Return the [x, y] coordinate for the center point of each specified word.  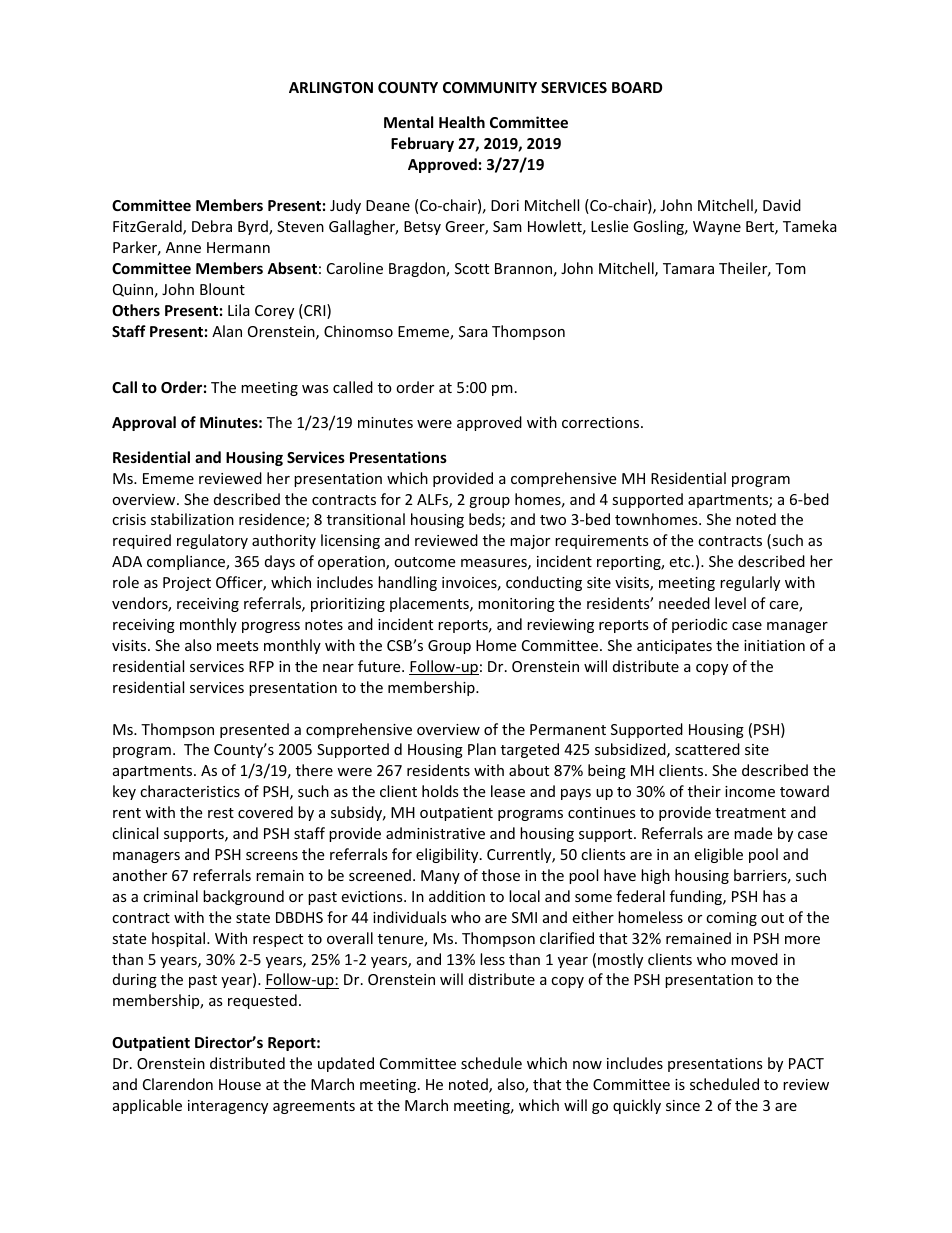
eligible [718, 855]
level [730, 603]
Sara [473, 331]
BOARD [637, 87]
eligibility [448, 855]
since [683, 1105]
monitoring [516, 605]
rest [221, 813]
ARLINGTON [331, 87]
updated [346, 1064]
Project [187, 584]
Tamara [688, 268]
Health [462, 122]
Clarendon [178, 1084]
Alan [227, 331]
